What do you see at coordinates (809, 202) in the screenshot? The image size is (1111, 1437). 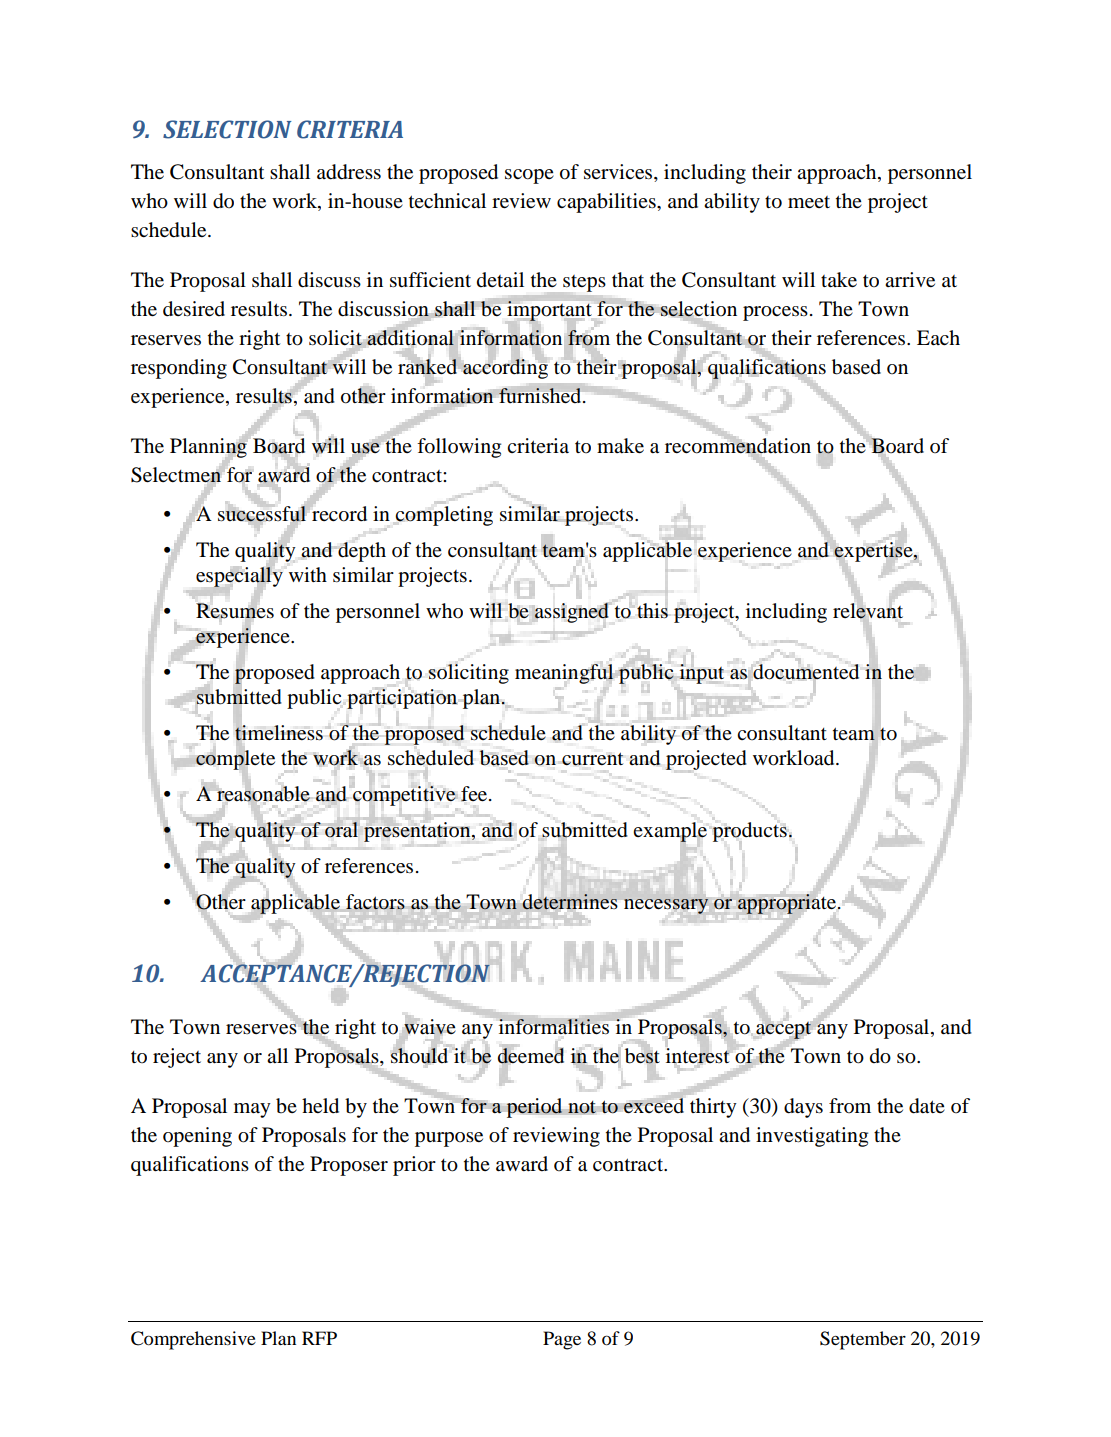 I see `meet` at bounding box center [809, 202].
